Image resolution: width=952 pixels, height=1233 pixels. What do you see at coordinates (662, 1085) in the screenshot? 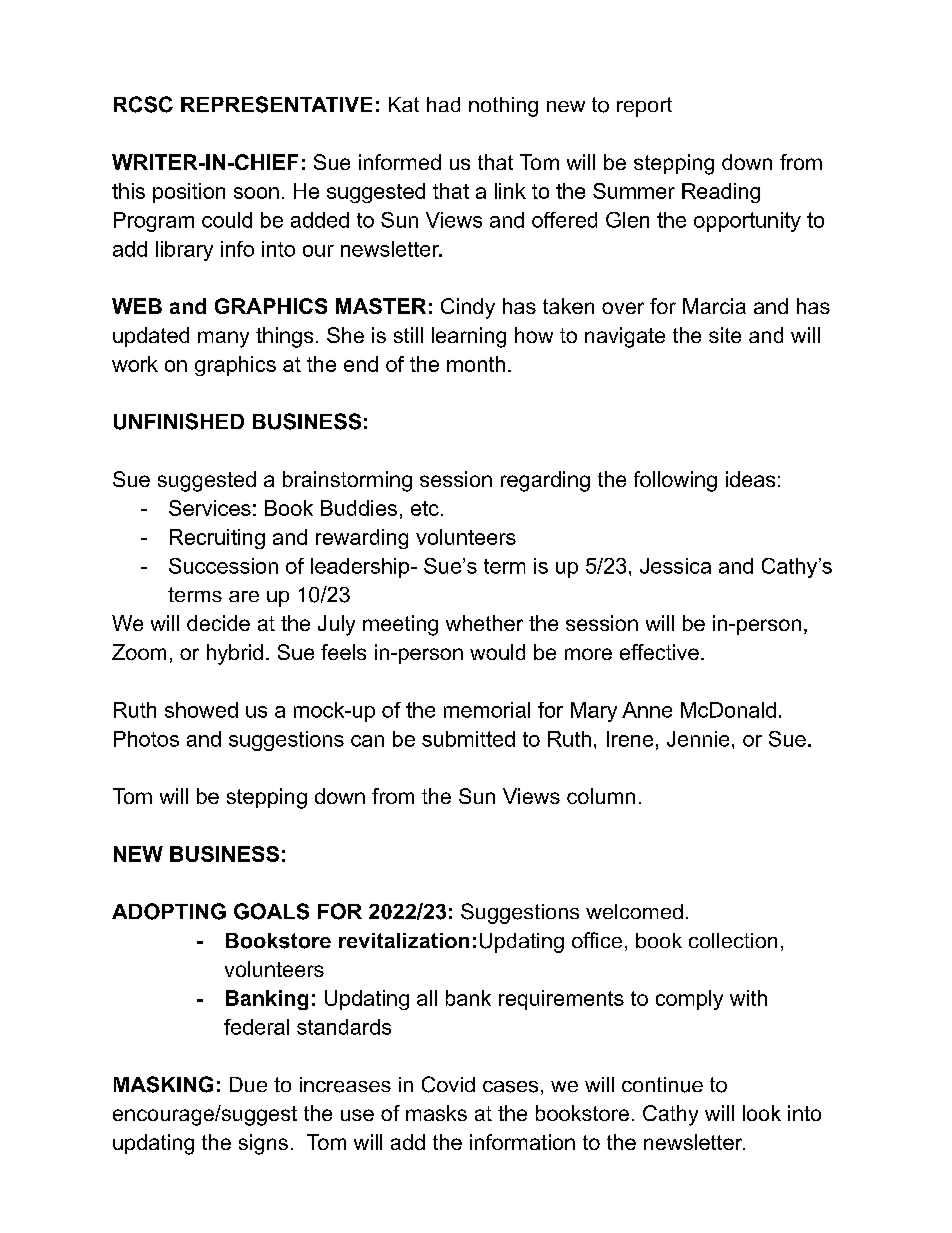
I see `continue` at bounding box center [662, 1085].
